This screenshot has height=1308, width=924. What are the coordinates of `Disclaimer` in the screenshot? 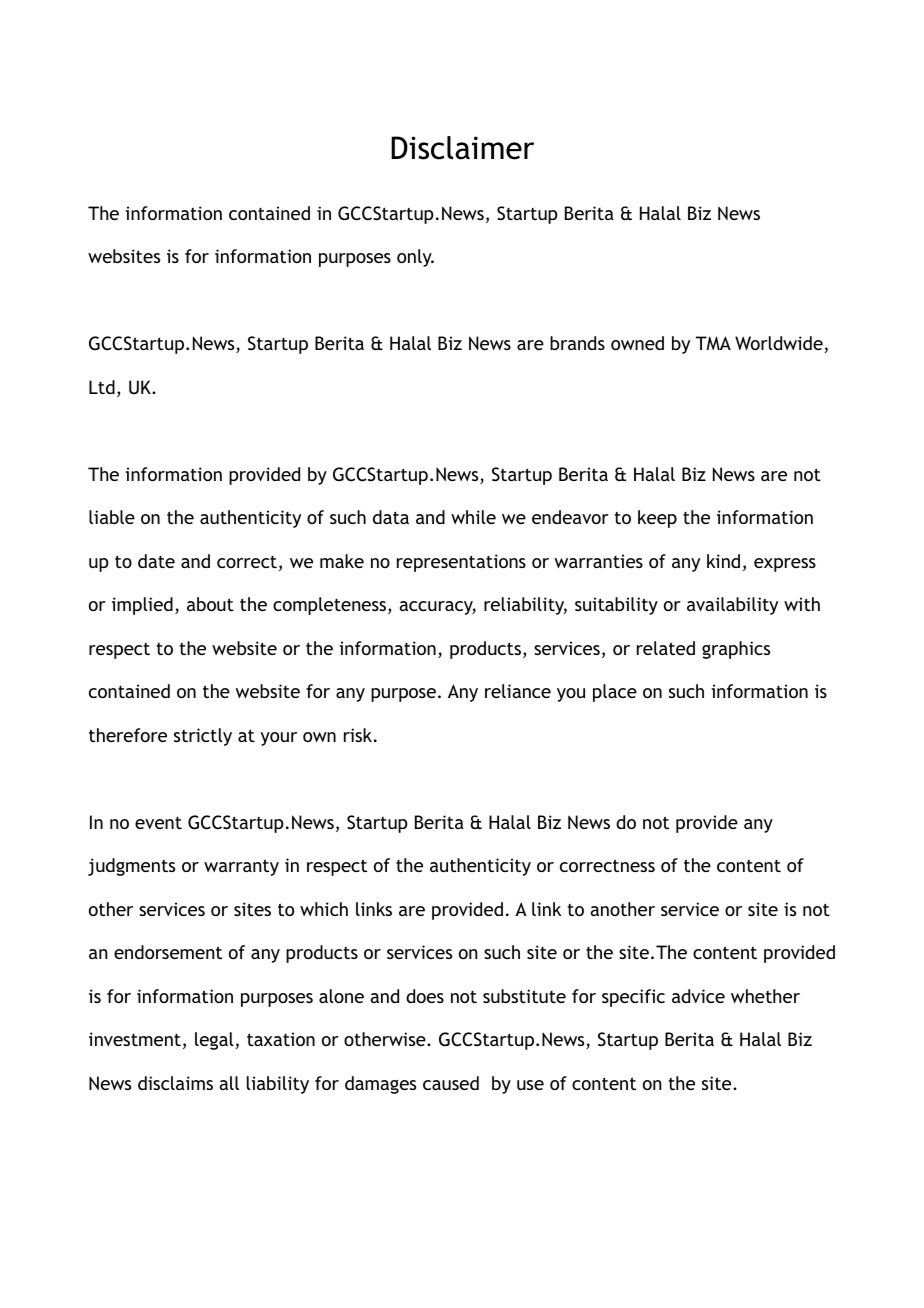 It's located at (462, 148).
